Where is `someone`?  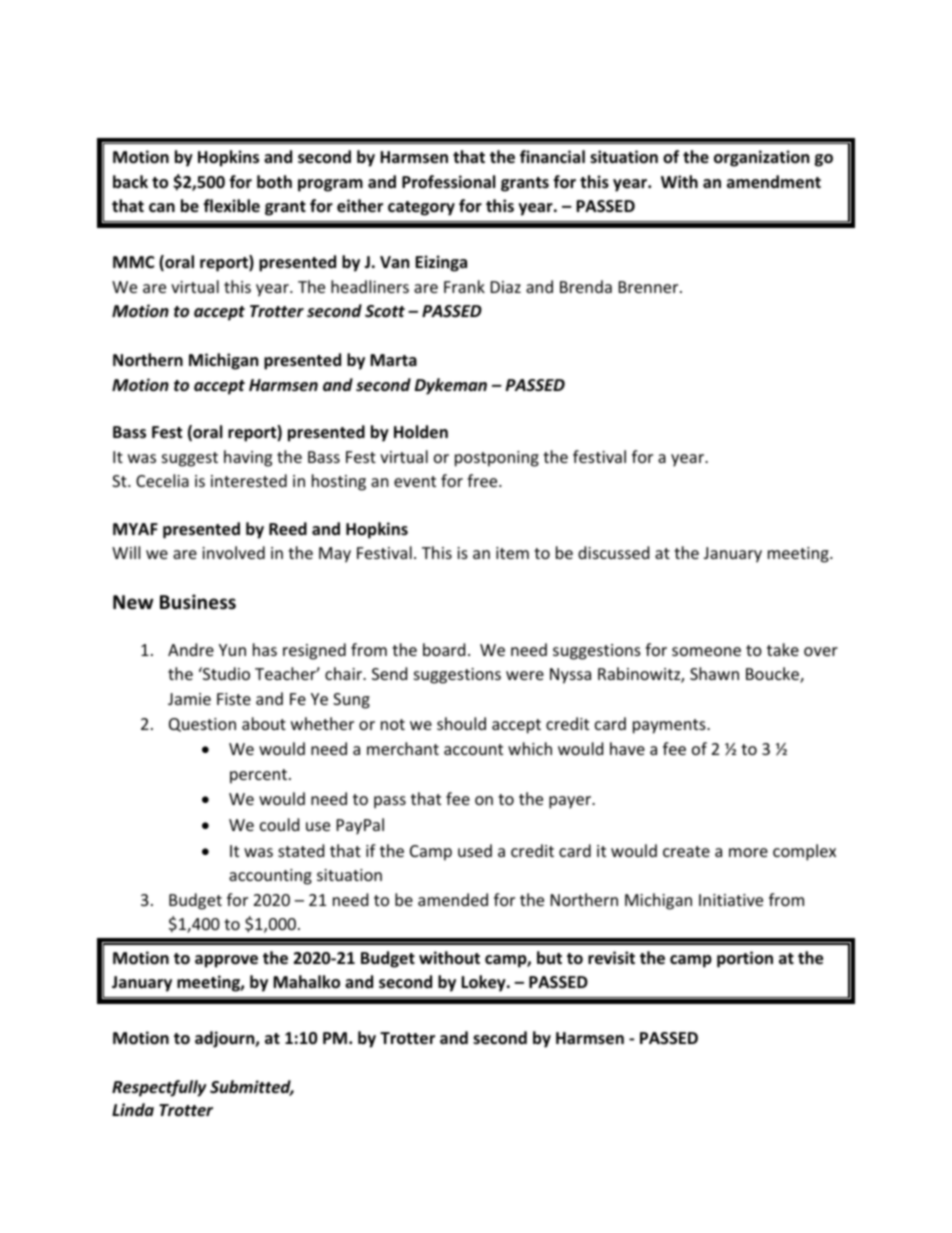 someone is located at coordinates (706, 651).
